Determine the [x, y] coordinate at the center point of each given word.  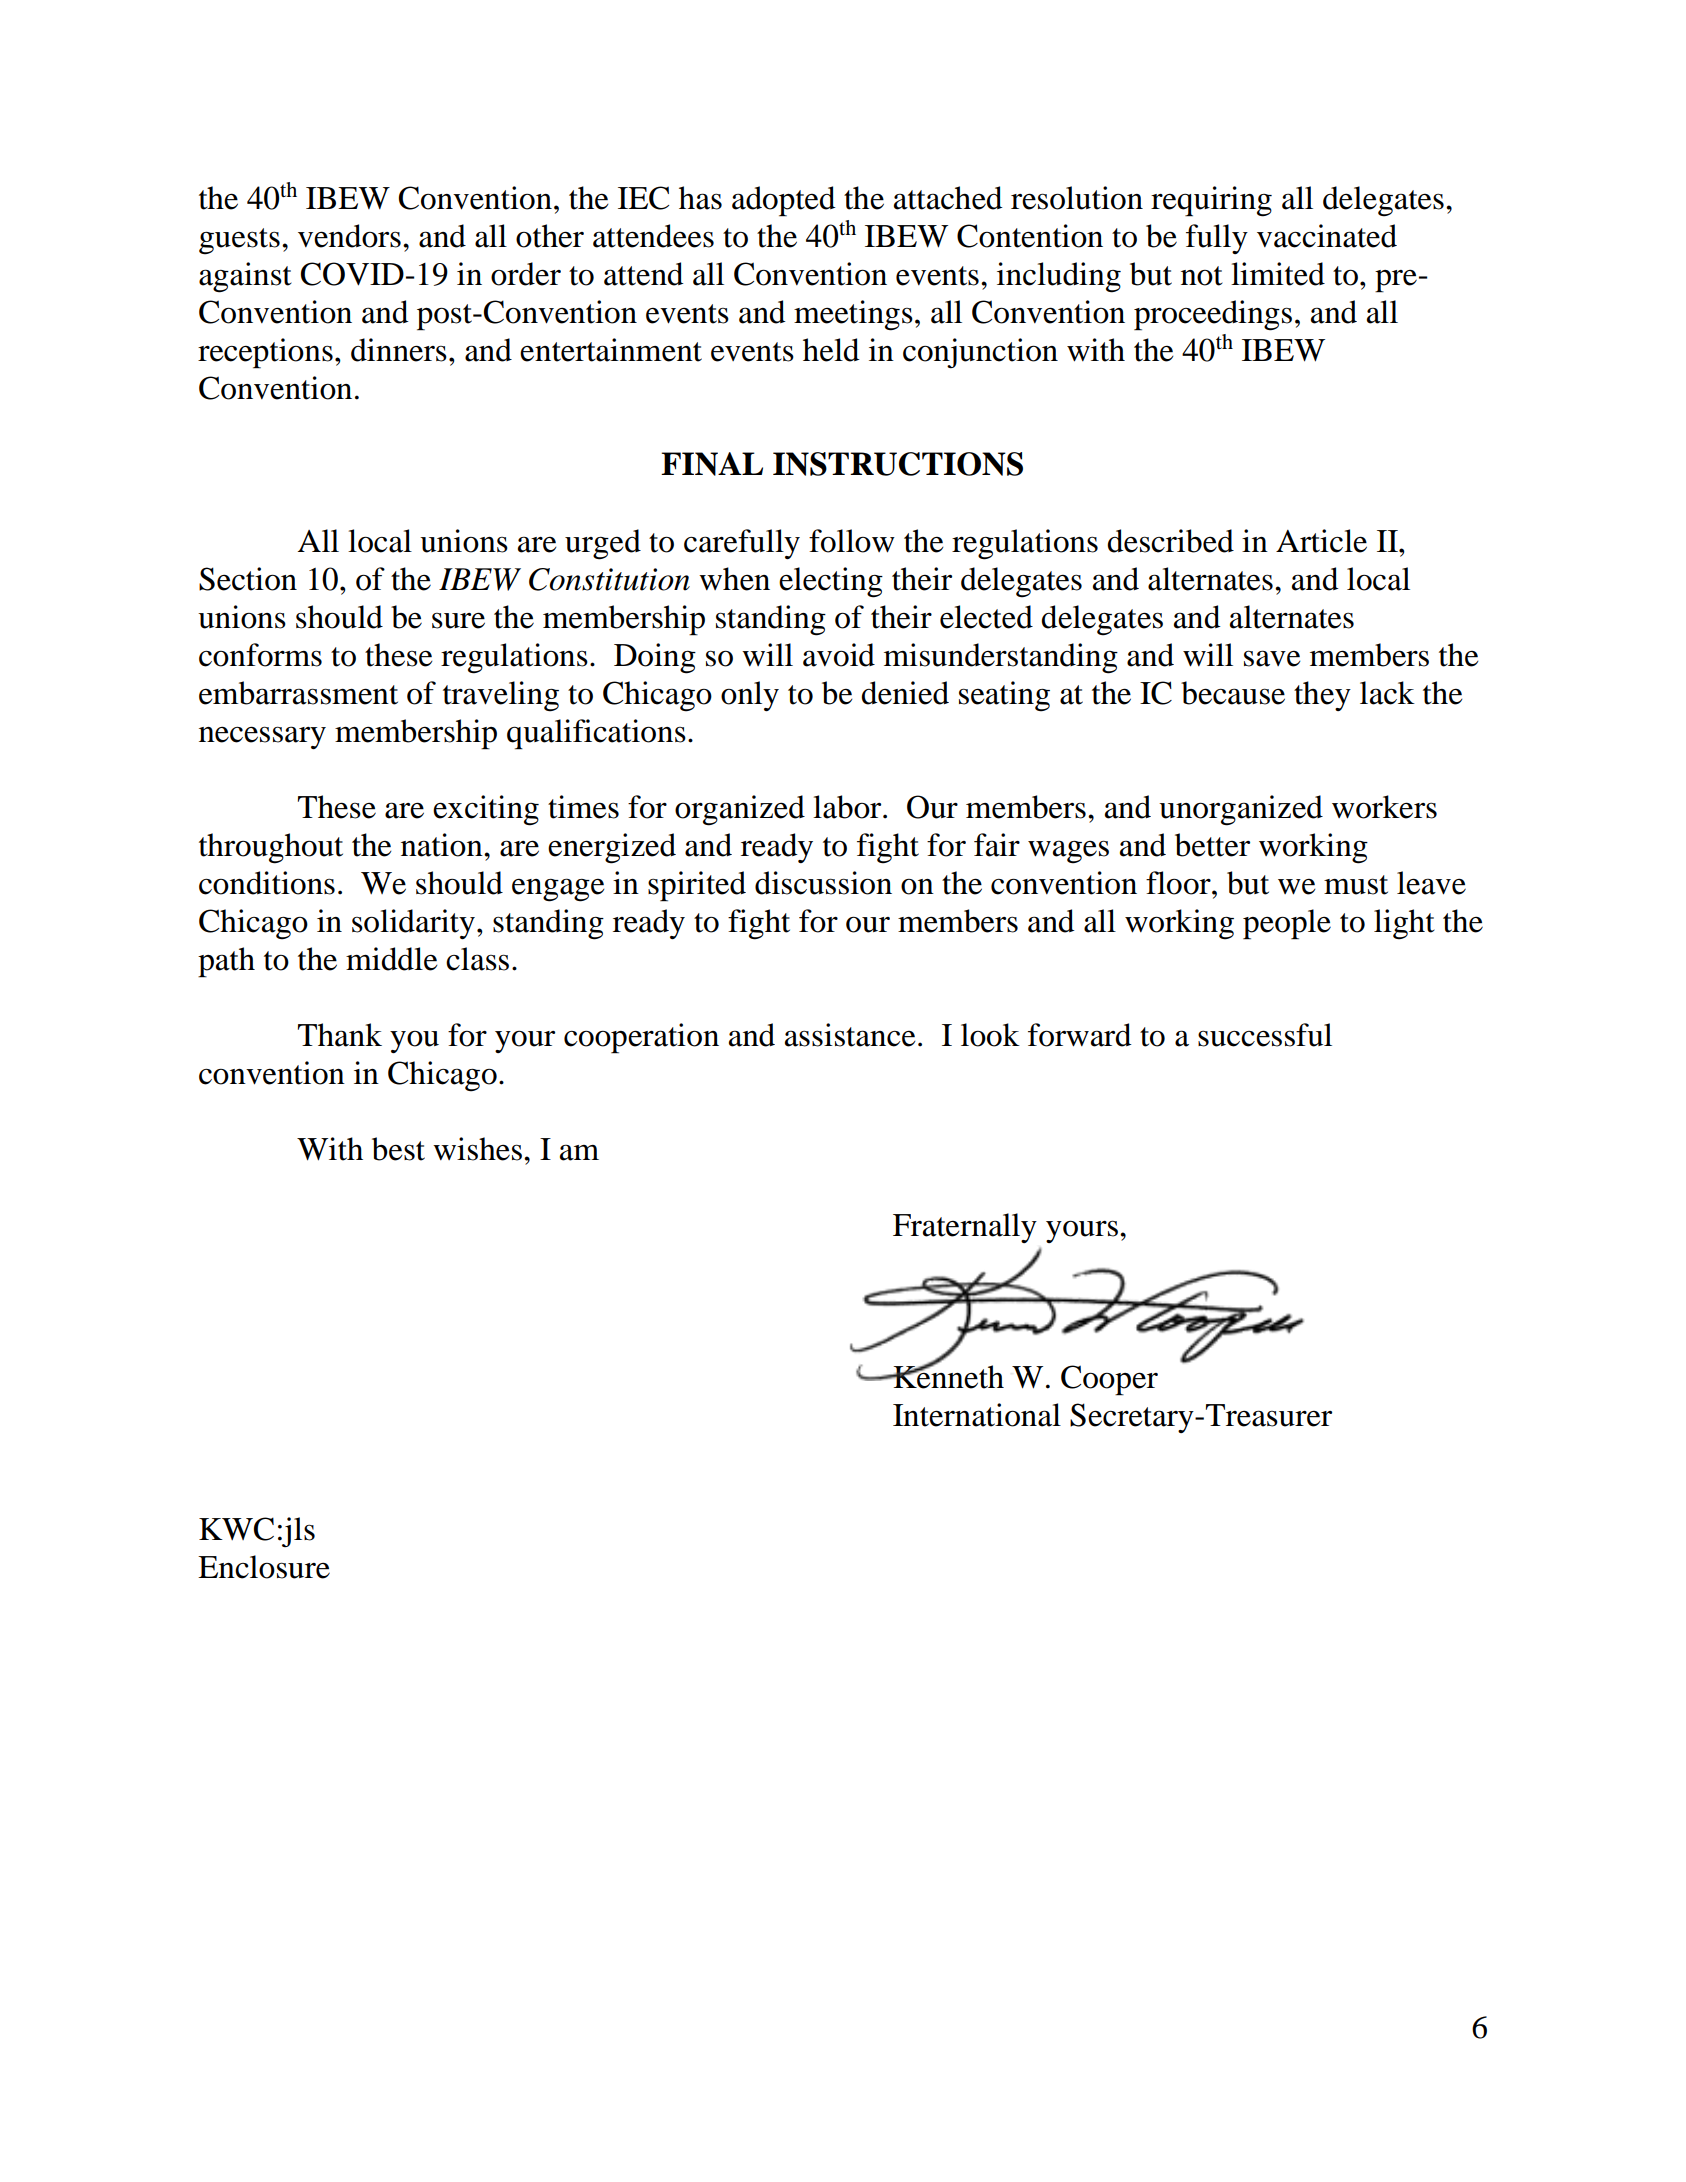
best [398, 1149]
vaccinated [1327, 236]
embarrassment [298, 693]
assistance [850, 1035]
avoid [839, 655]
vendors [349, 236]
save [1272, 658]
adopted [784, 201]
